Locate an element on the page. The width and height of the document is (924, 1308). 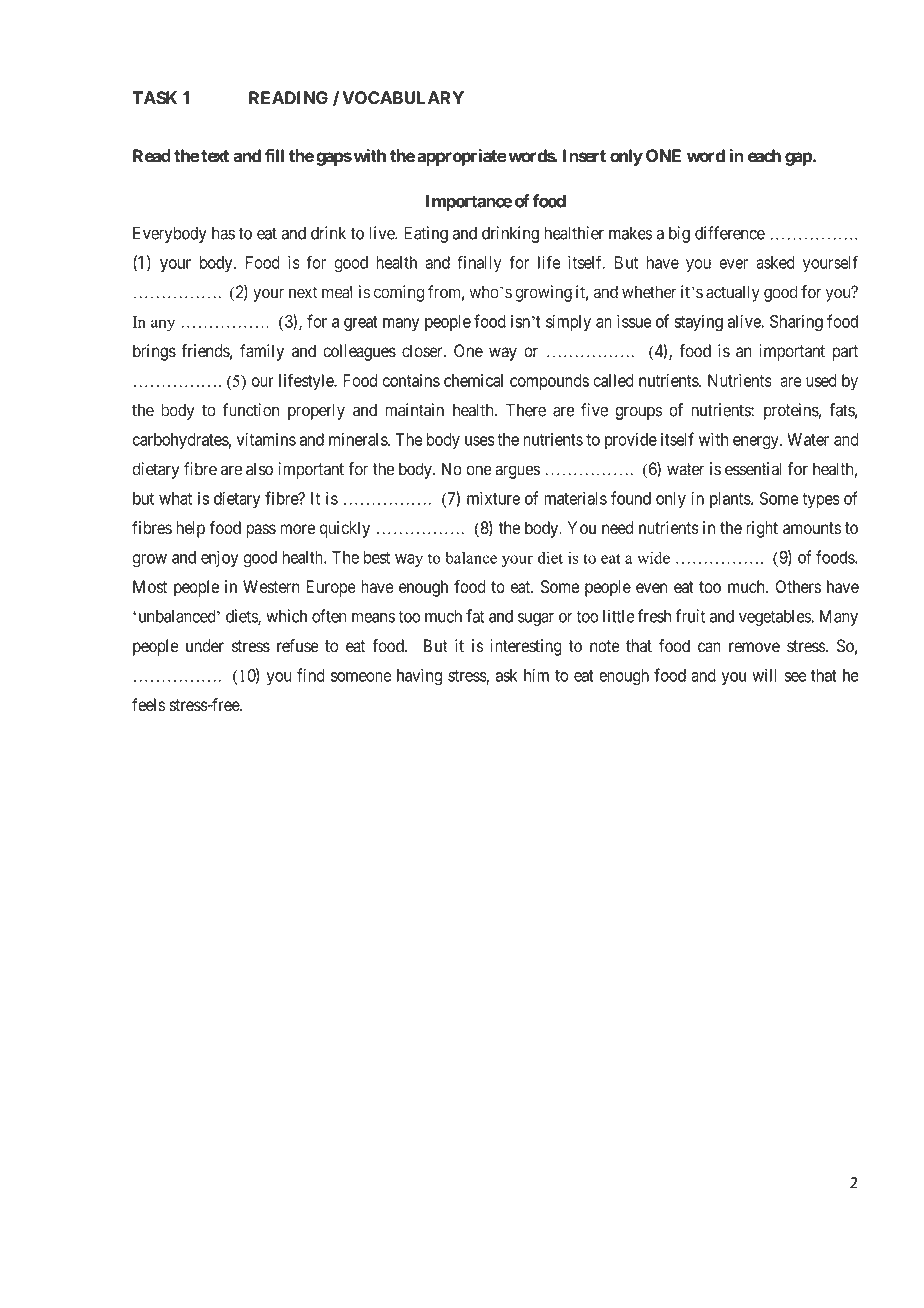
right is located at coordinates (762, 529).
